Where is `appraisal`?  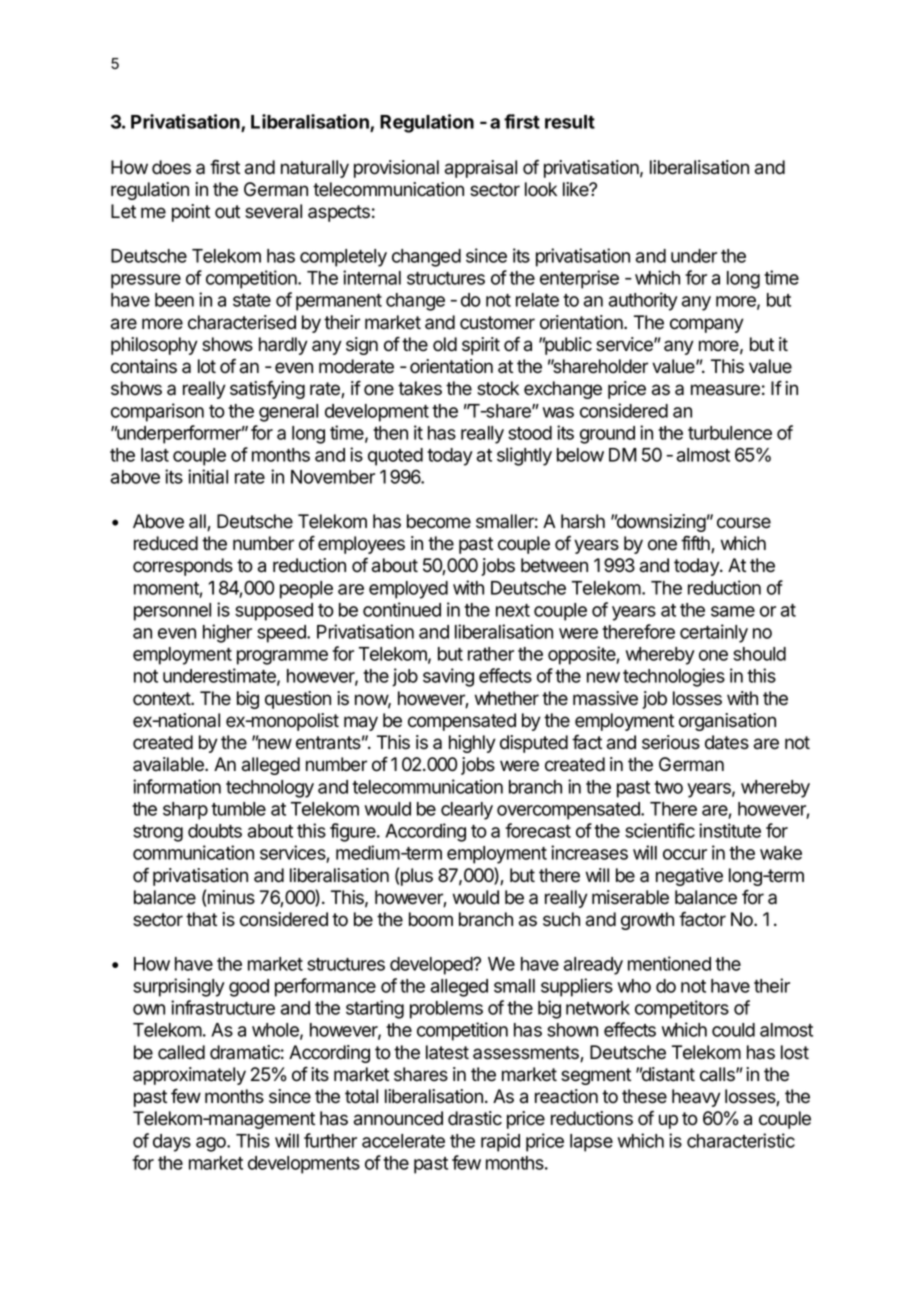 appraisal is located at coordinates (481, 169).
